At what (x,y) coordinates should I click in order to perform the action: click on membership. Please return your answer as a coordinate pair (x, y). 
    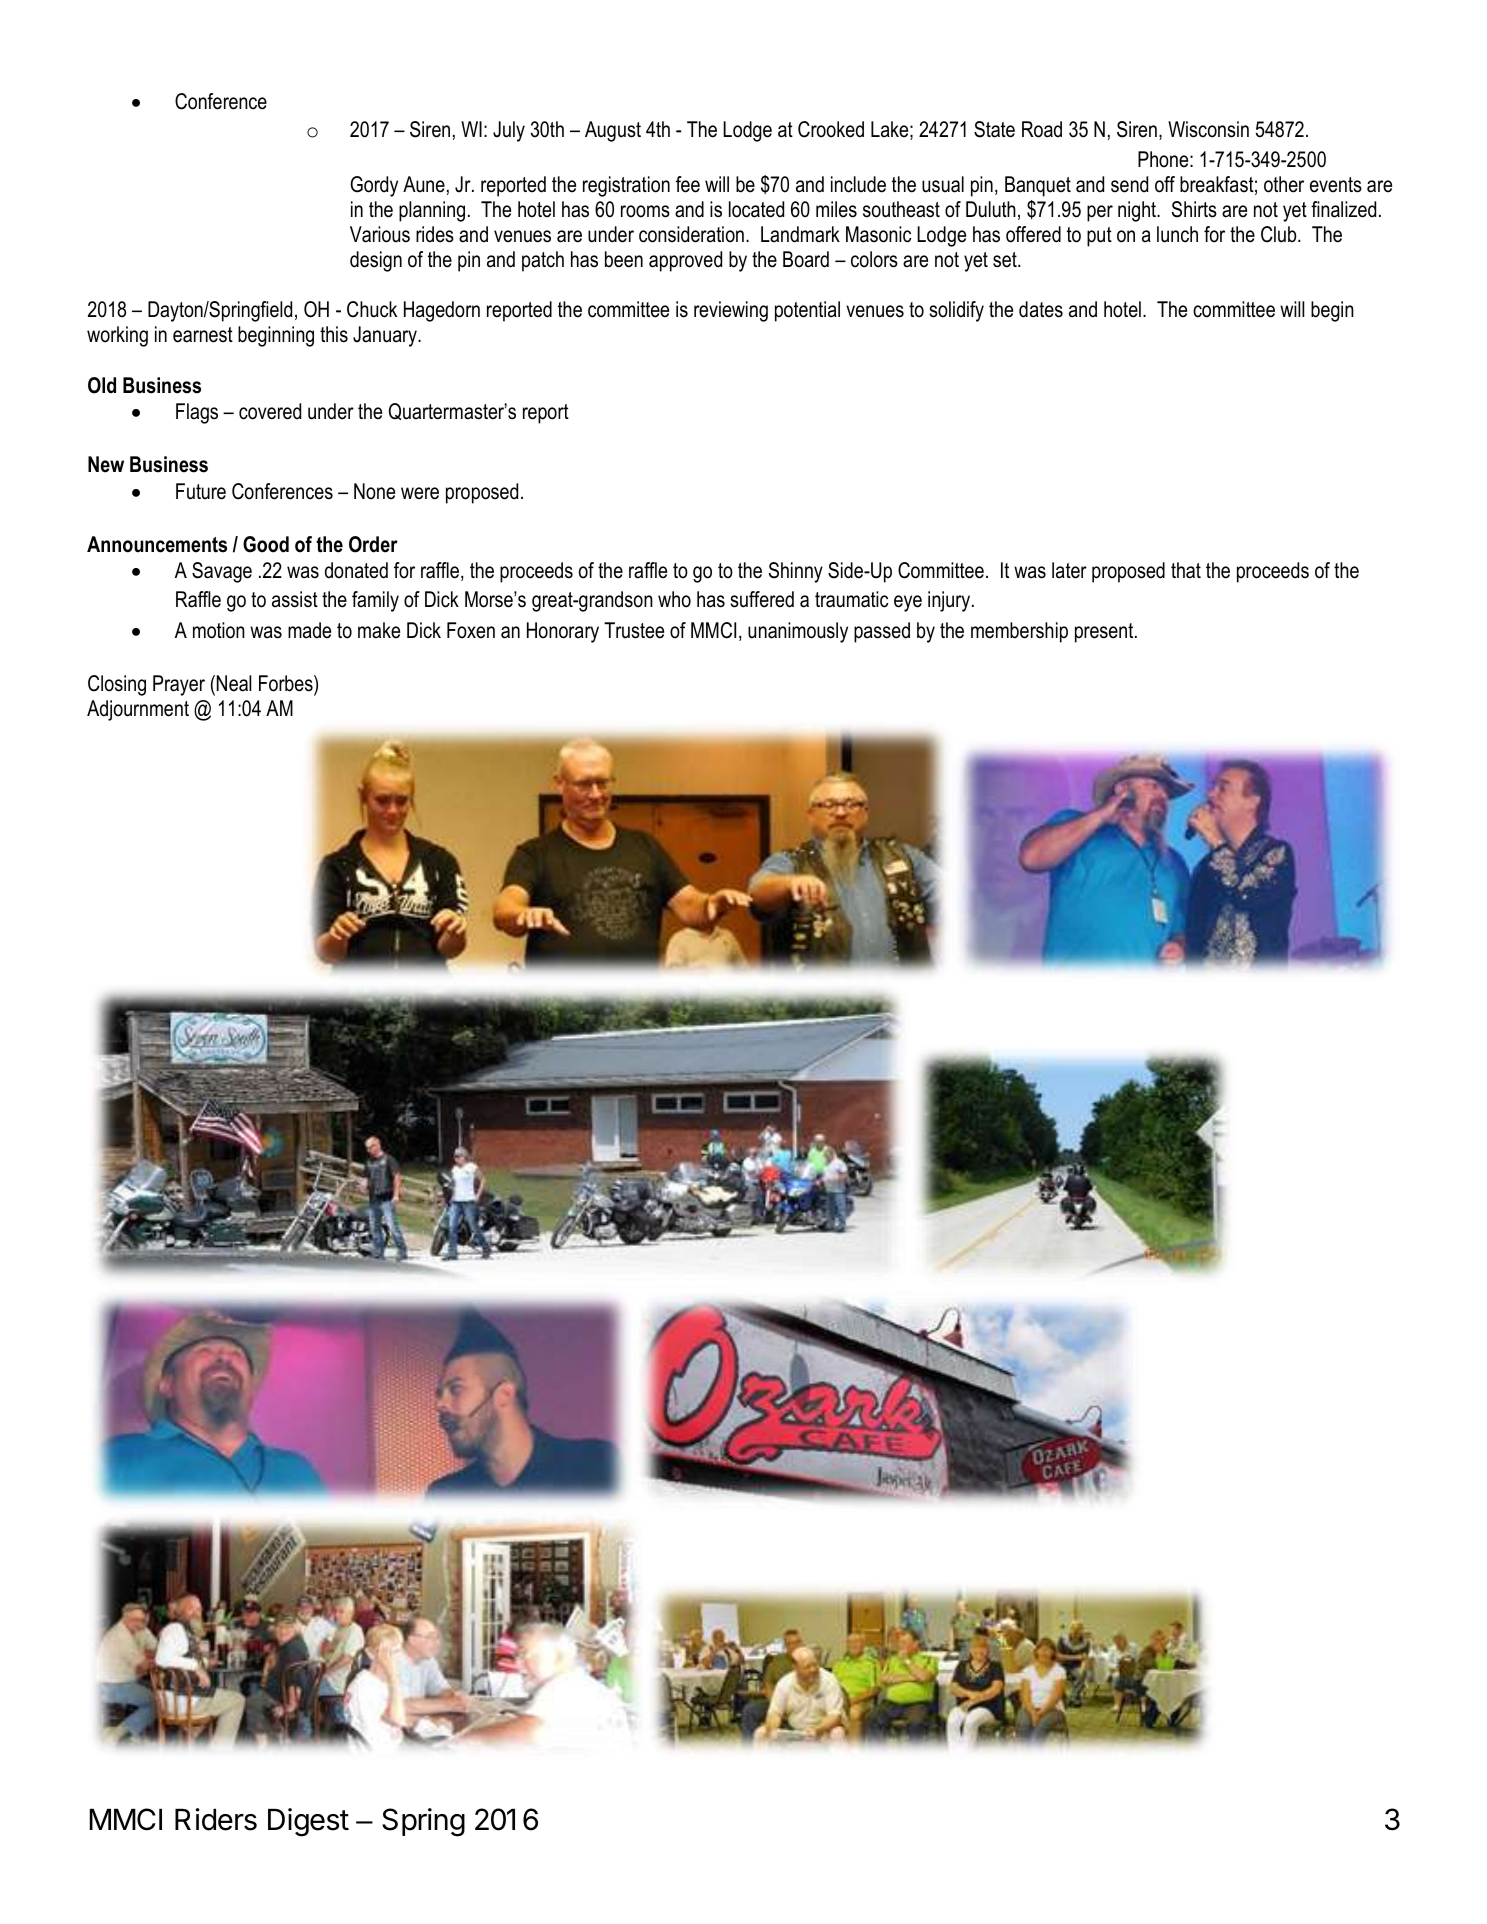
    Looking at the image, I should click on (1019, 632).
